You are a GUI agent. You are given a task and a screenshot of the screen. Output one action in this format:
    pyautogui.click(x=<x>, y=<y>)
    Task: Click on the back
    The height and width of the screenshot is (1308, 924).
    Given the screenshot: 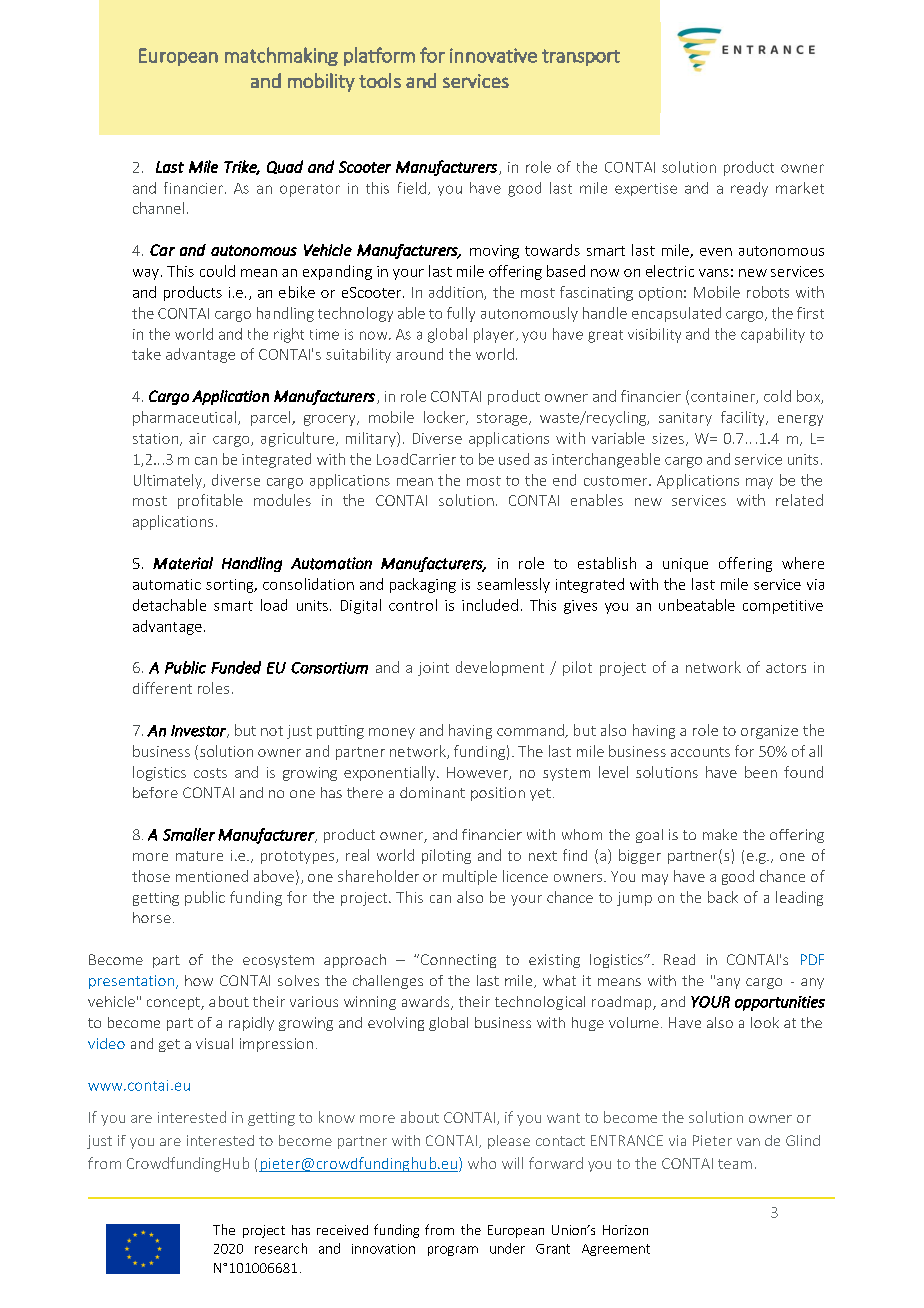 What is the action you would take?
    pyautogui.click(x=723, y=897)
